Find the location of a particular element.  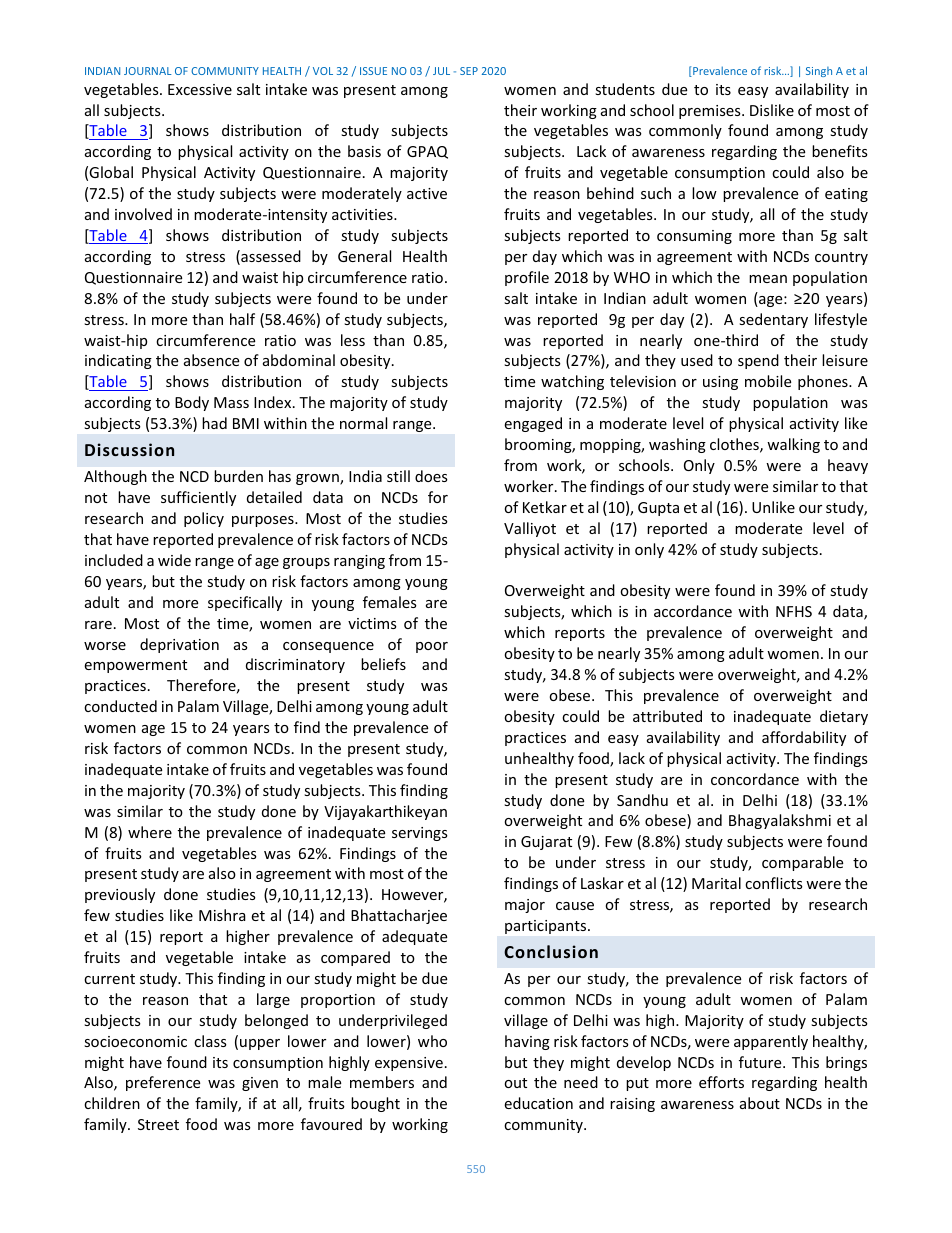

had is located at coordinates (214, 423).
